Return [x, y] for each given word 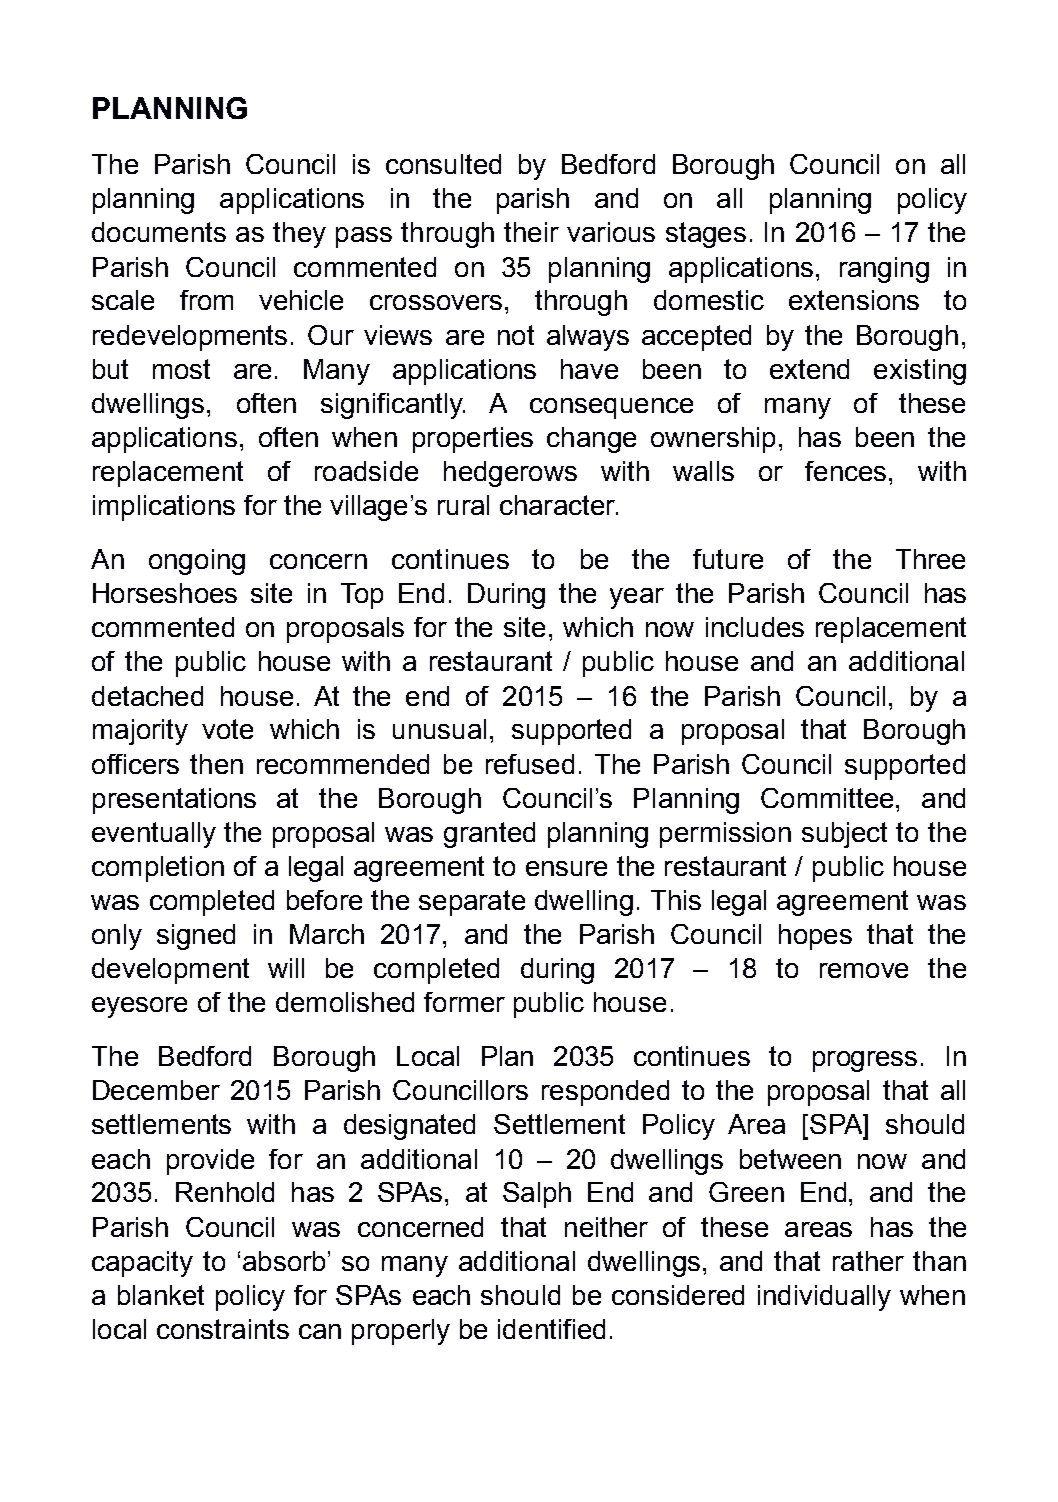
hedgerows [510, 474]
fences [845, 471]
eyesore [139, 1007]
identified [551, 1329]
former [464, 1002]
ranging [884, 270]
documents [159, 232]
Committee [827, 798]
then [216, 764]
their [531, 232]
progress [865, 1061]
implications [164, 508]
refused [530, 764]
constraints [223, 1329]
